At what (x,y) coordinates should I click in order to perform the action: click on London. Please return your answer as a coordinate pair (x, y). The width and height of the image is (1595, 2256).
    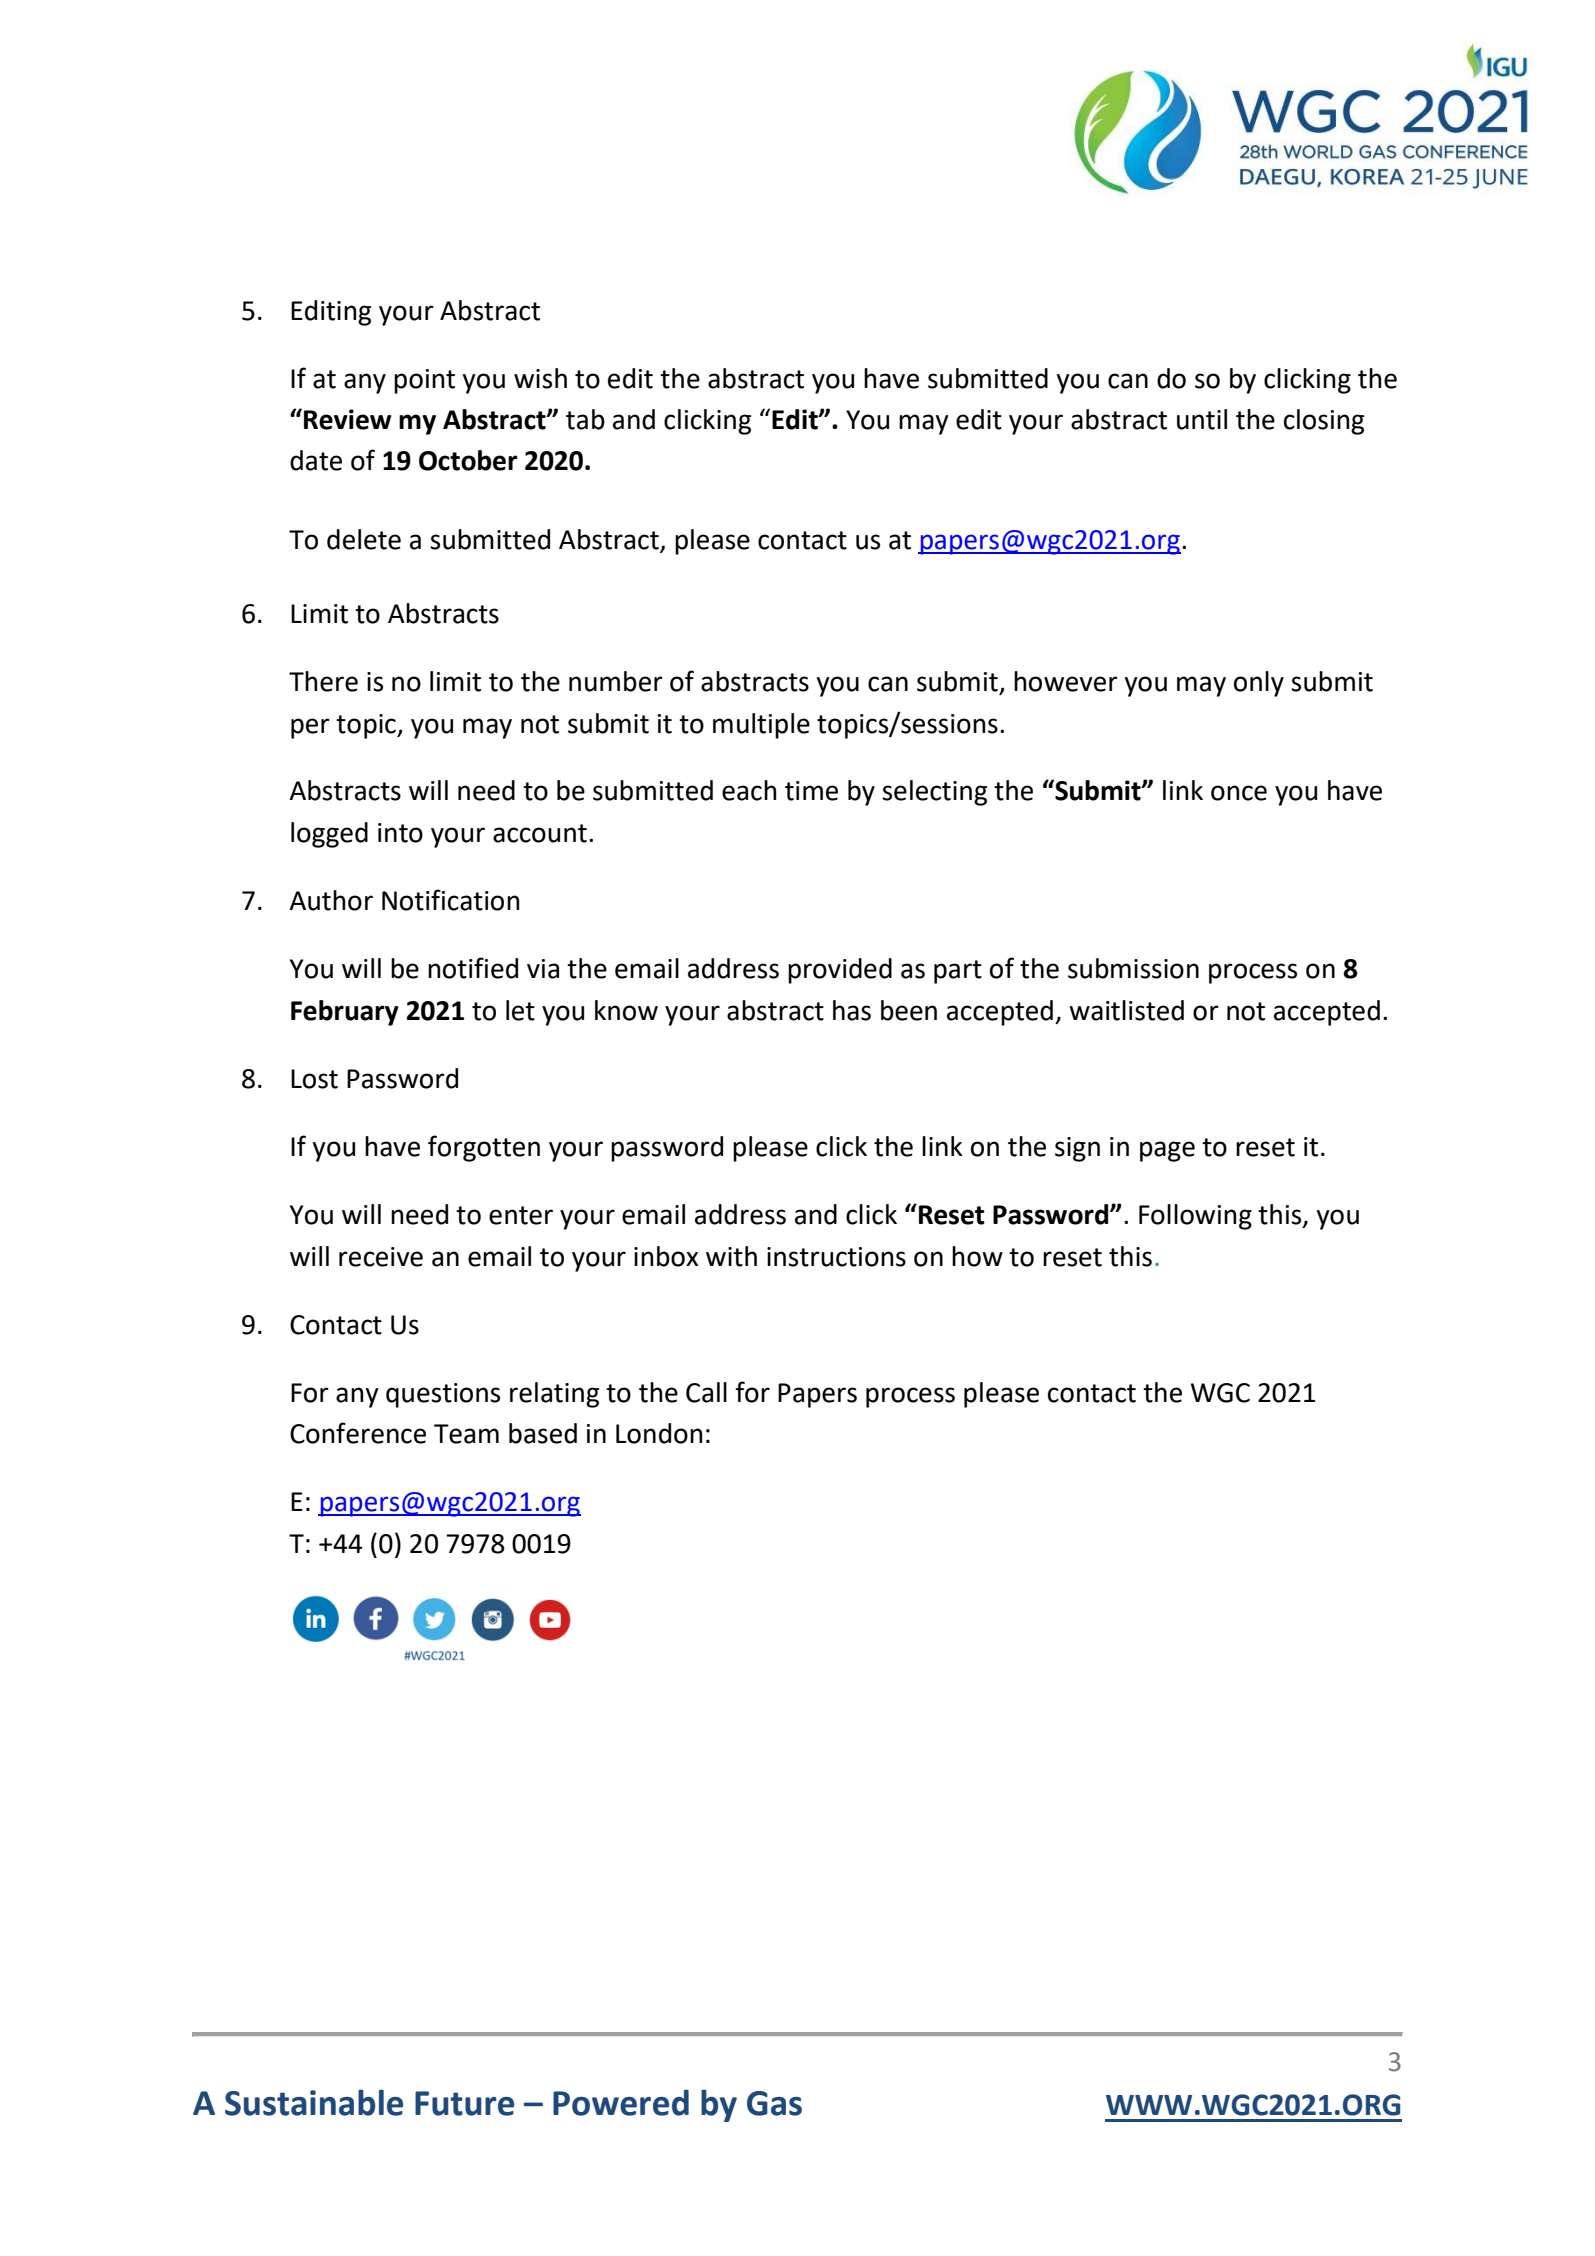
    Looking at the image, I should click on (659, 1433).
